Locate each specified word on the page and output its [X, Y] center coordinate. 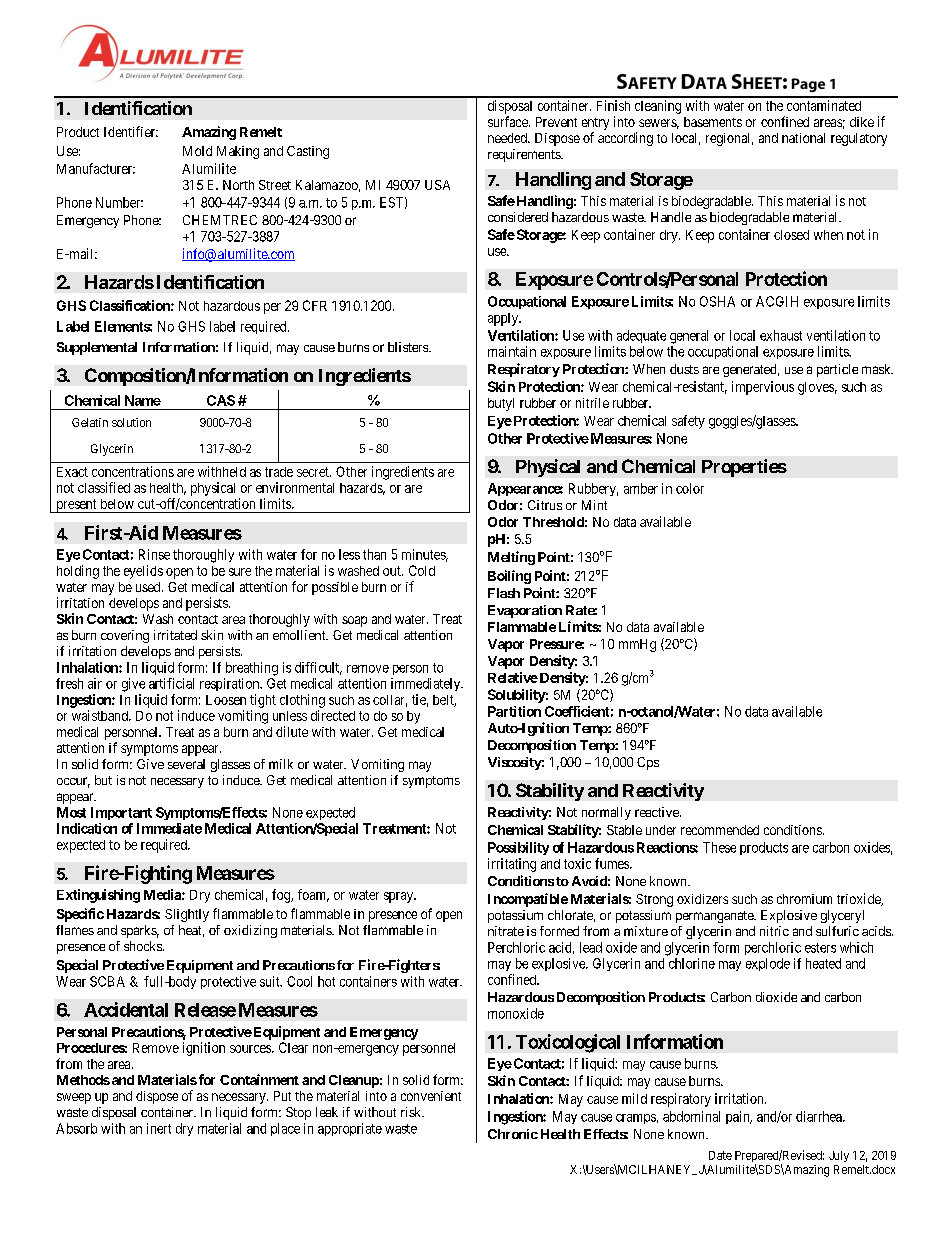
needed [508, 138]
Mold [197, 151]
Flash [504, 593]
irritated [175, 635]
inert [159, 1128]
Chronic [513, 1134]
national [803, 138]
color [690, 488]
